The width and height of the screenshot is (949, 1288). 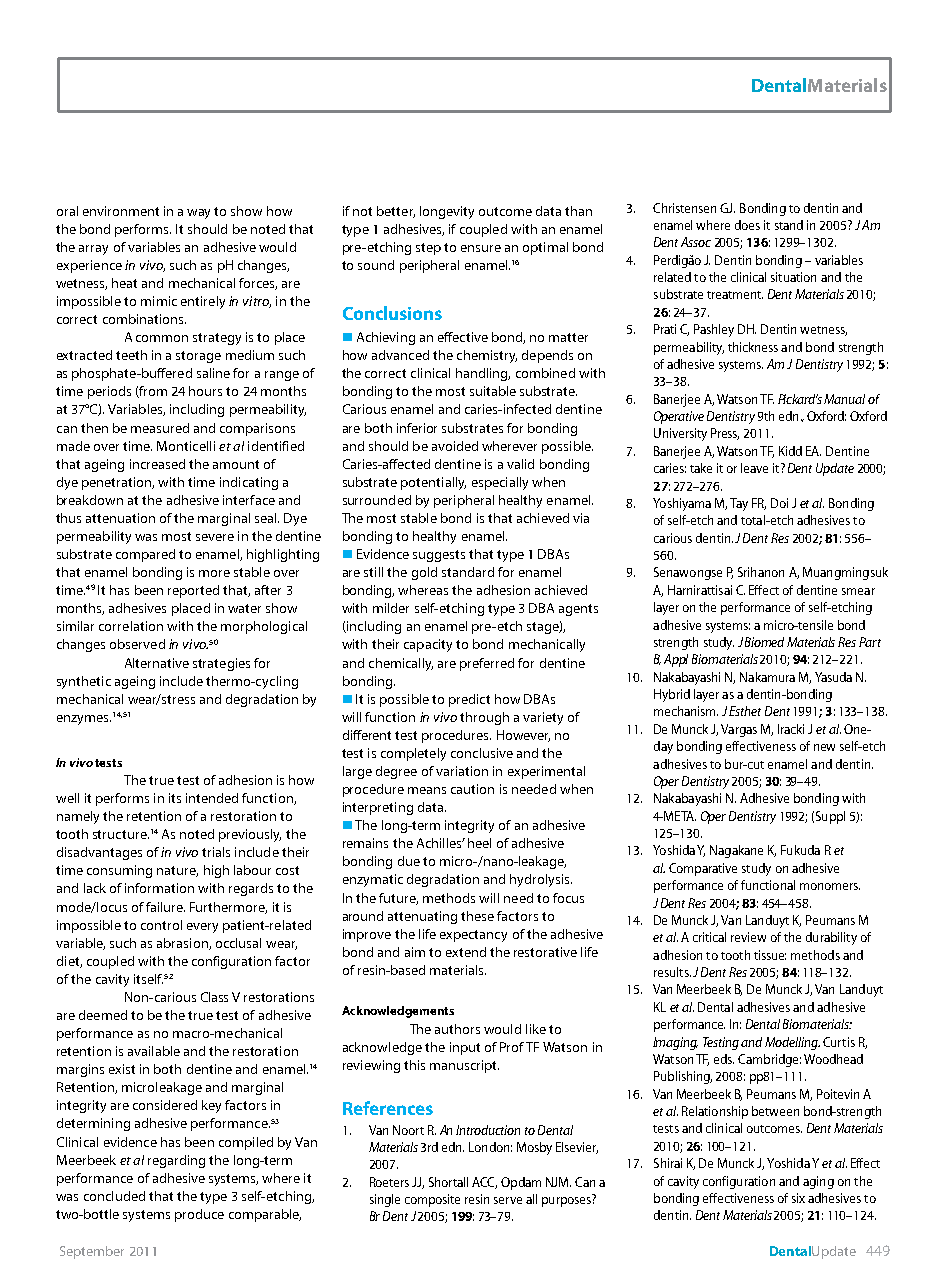 I want to click on measured, so click(x=160, y=428).
